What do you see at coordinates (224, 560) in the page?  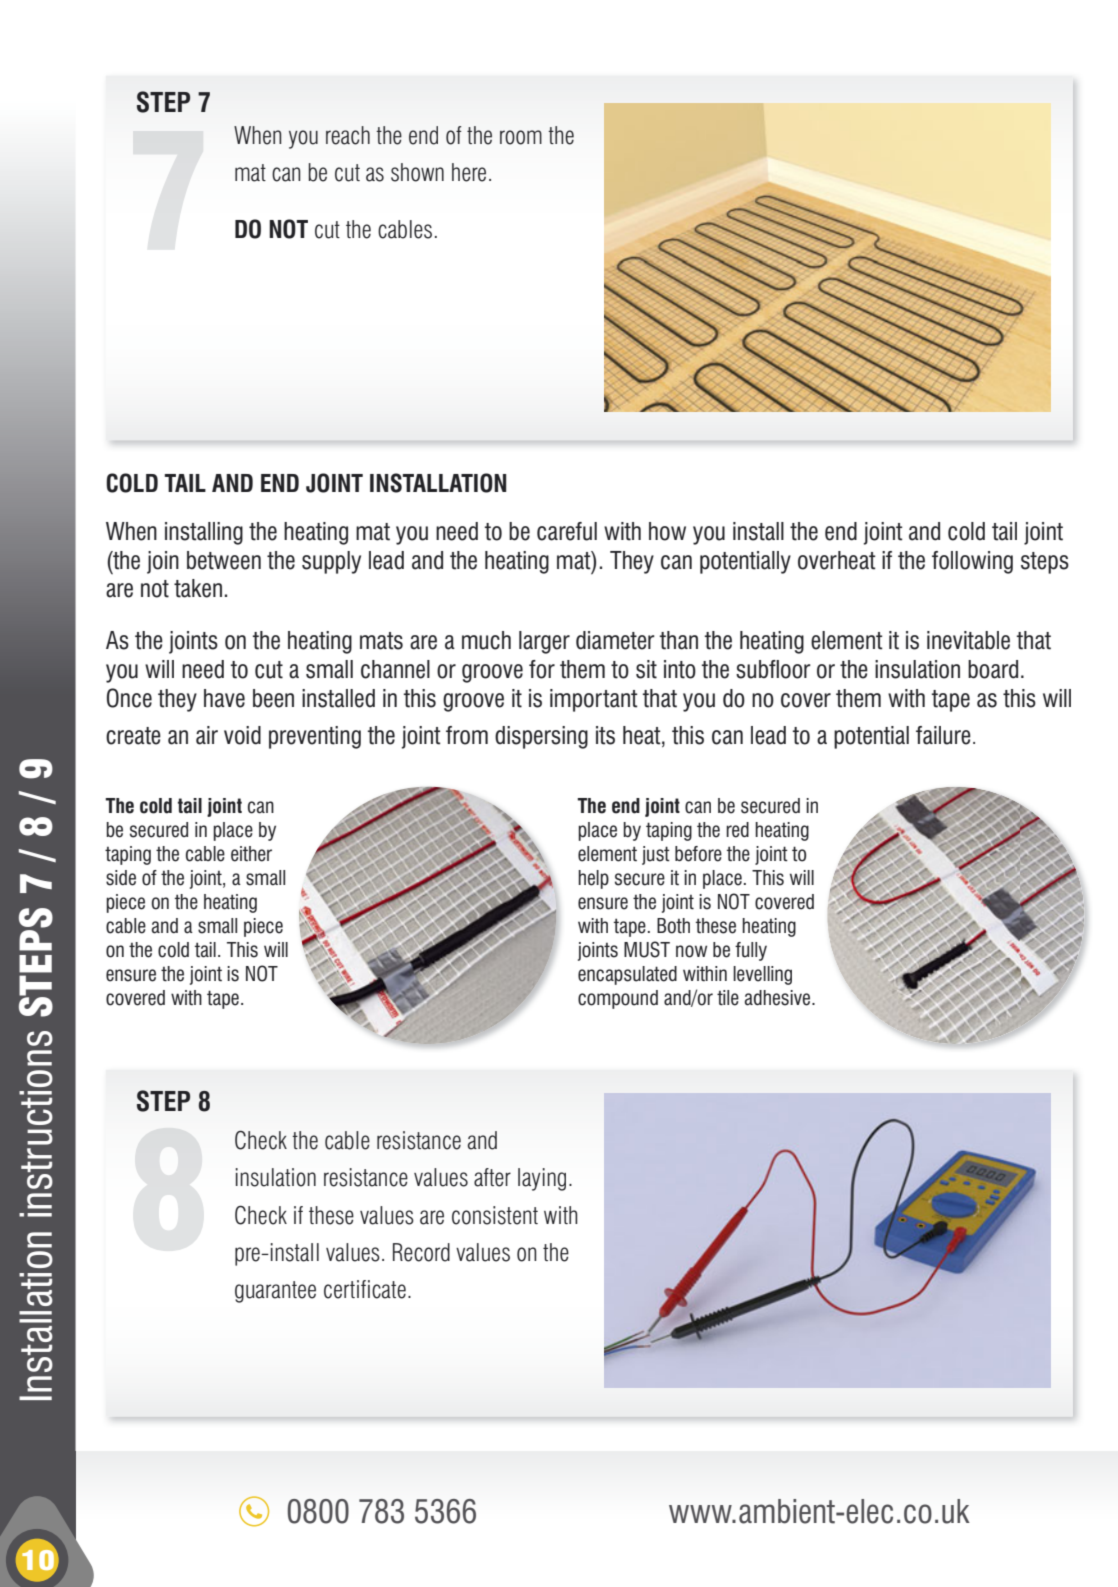 I see `between` at bounding box center [224, 560].
